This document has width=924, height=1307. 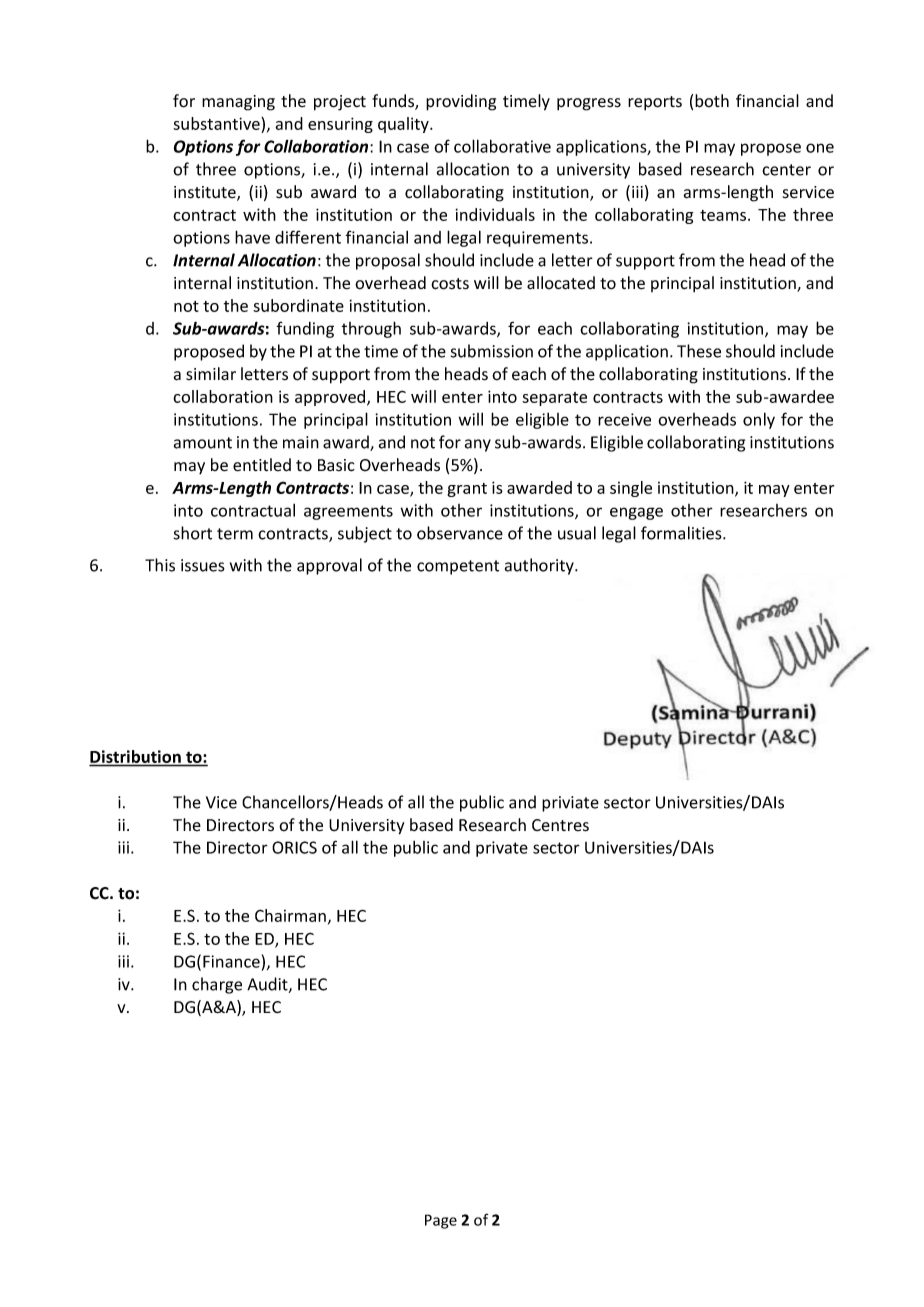 What do you see at coordinates (540, 566) in the document?
I see `authority` at bounding box center [540, 566].
